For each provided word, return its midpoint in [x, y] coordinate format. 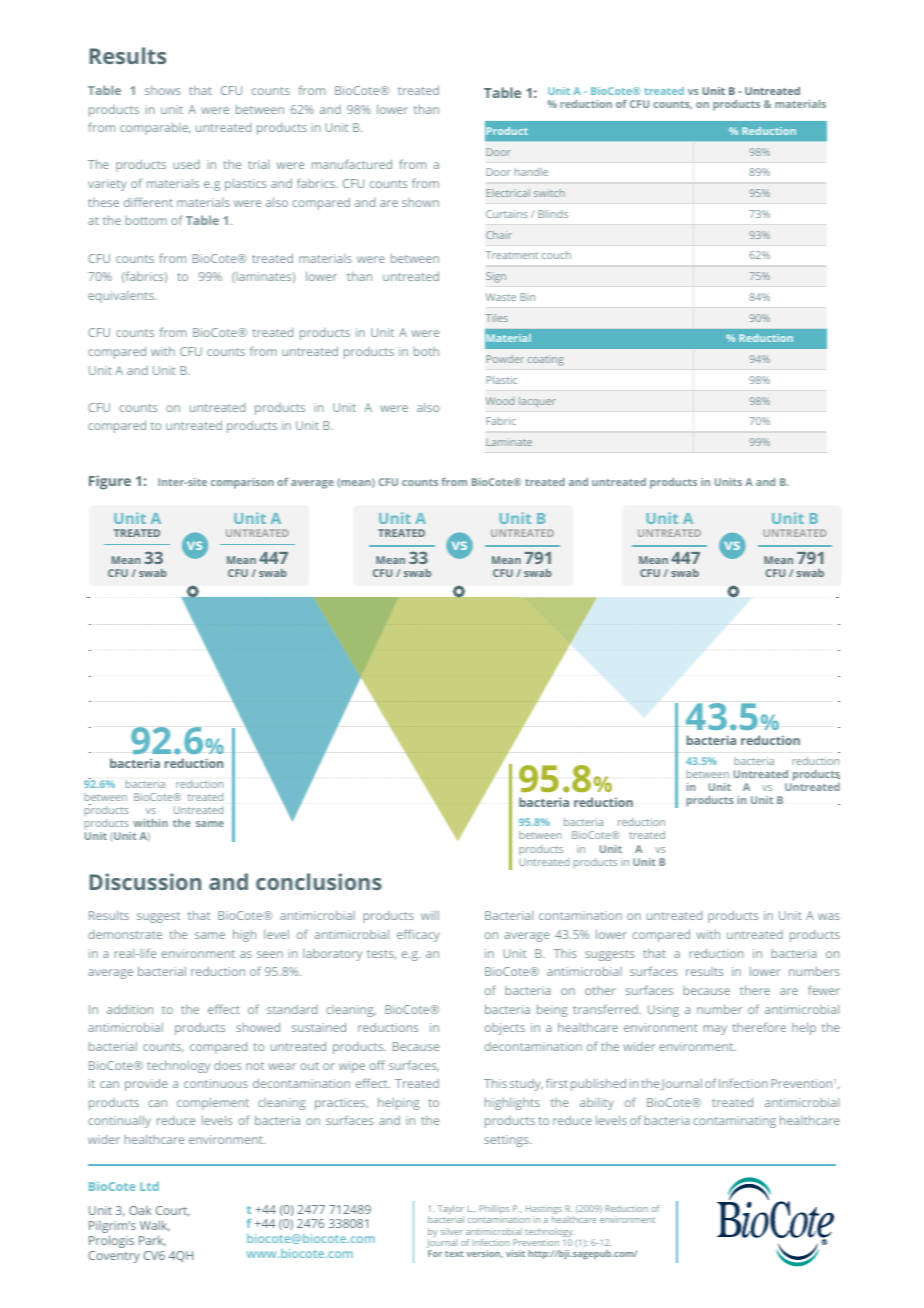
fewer [824, 990]
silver [452, 1231]
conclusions [319, 881]
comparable [155, 128]
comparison [242, 483]
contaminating [734, 1122]
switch [549, 193]
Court [173, 1211]
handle [531, 172]
